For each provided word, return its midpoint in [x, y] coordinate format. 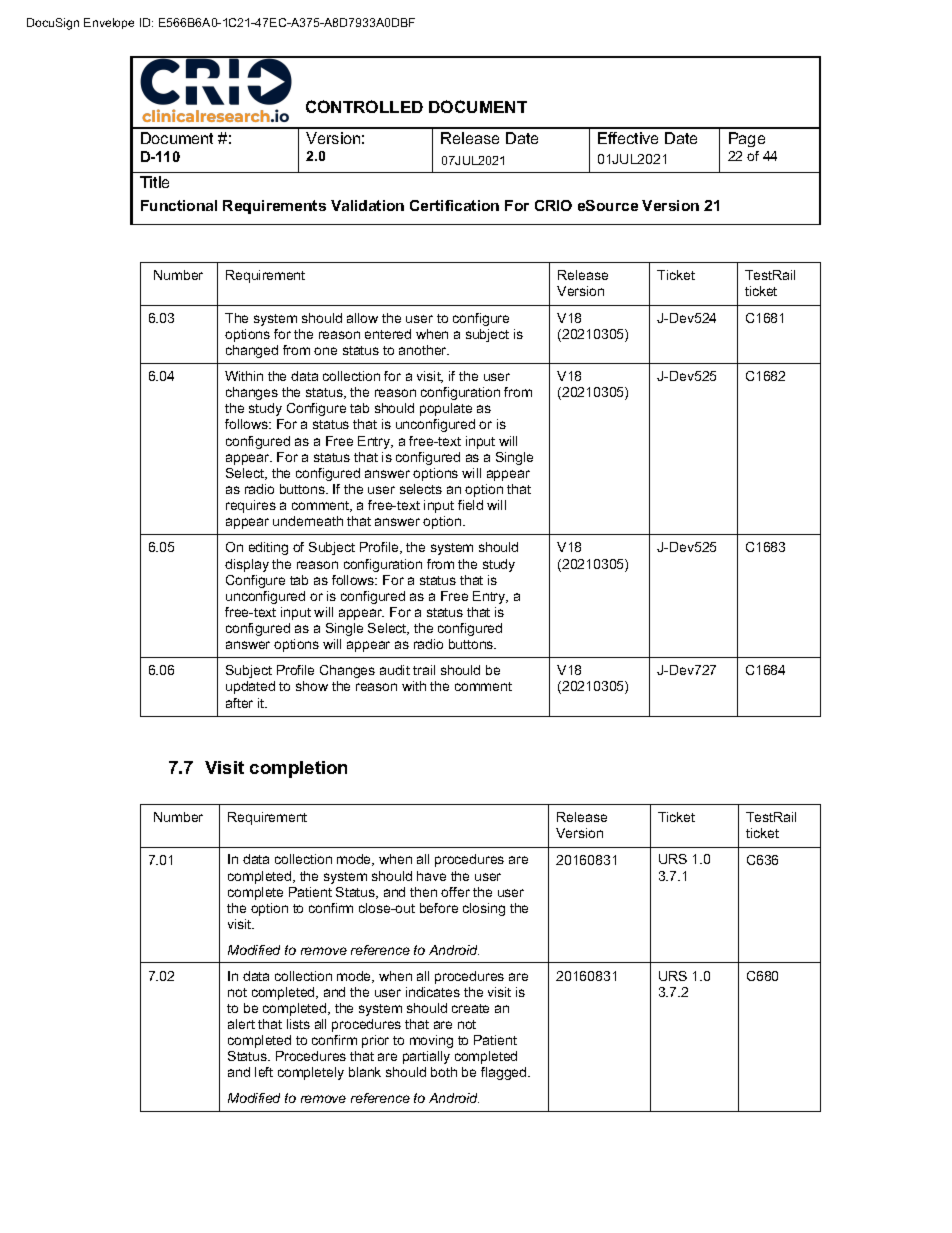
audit [395, 670]
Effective [628, 138]
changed [252, 351]
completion [298, 769]
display [247, 565]
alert [241, 1024]
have [431, 876]
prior [375, 1041]
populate [446, 409]
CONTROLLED [364, 106]
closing [484, 909]
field [470, 505]
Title [154, 182]
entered [388, 334]
